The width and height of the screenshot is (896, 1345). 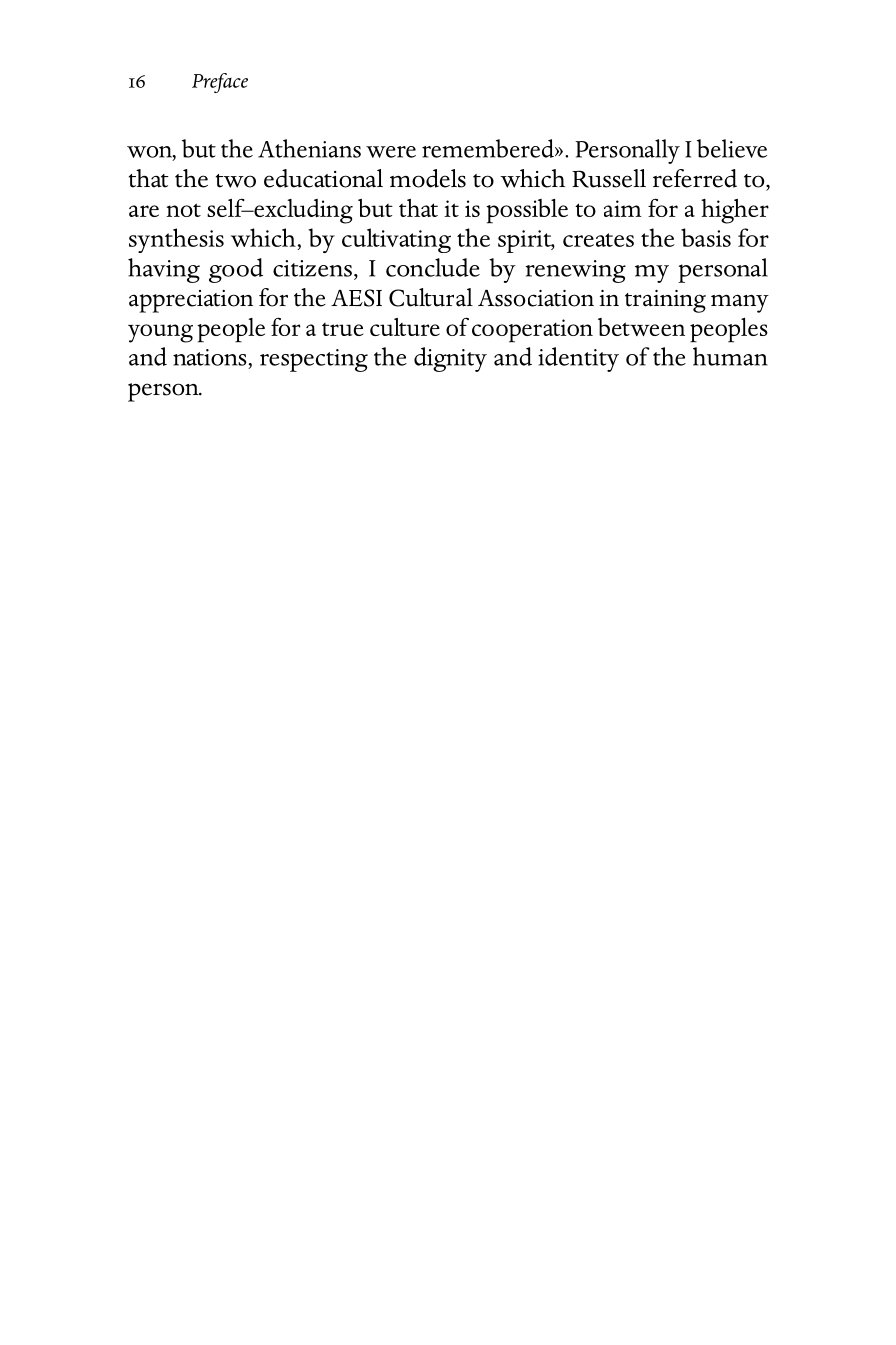 I want to click on were, so click(x=391, y=152).
